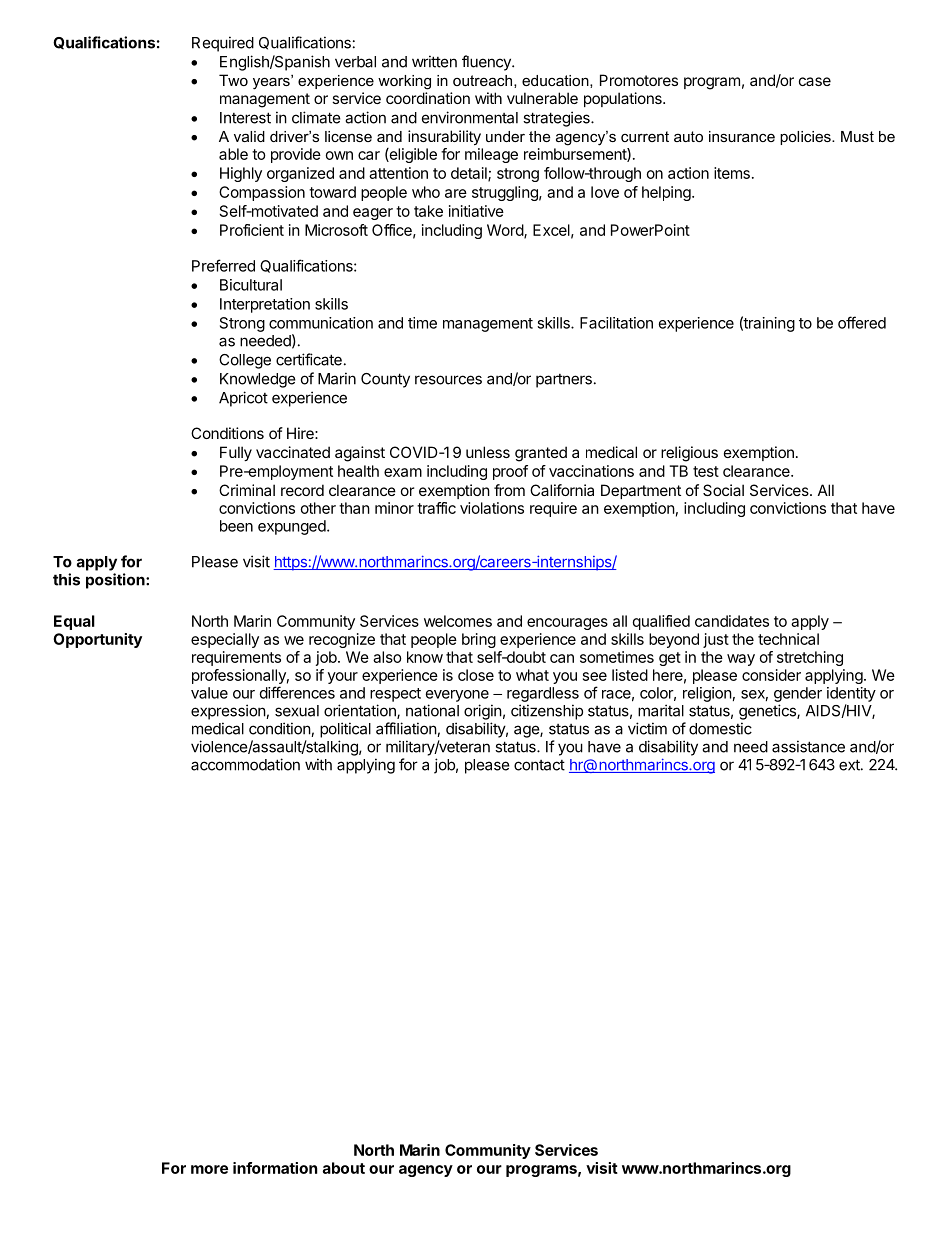 The width and height of the screenshot is (952, 1233). Describe the element at coordinates (275, 1168) in the screenshot. I see `information` at that location.
